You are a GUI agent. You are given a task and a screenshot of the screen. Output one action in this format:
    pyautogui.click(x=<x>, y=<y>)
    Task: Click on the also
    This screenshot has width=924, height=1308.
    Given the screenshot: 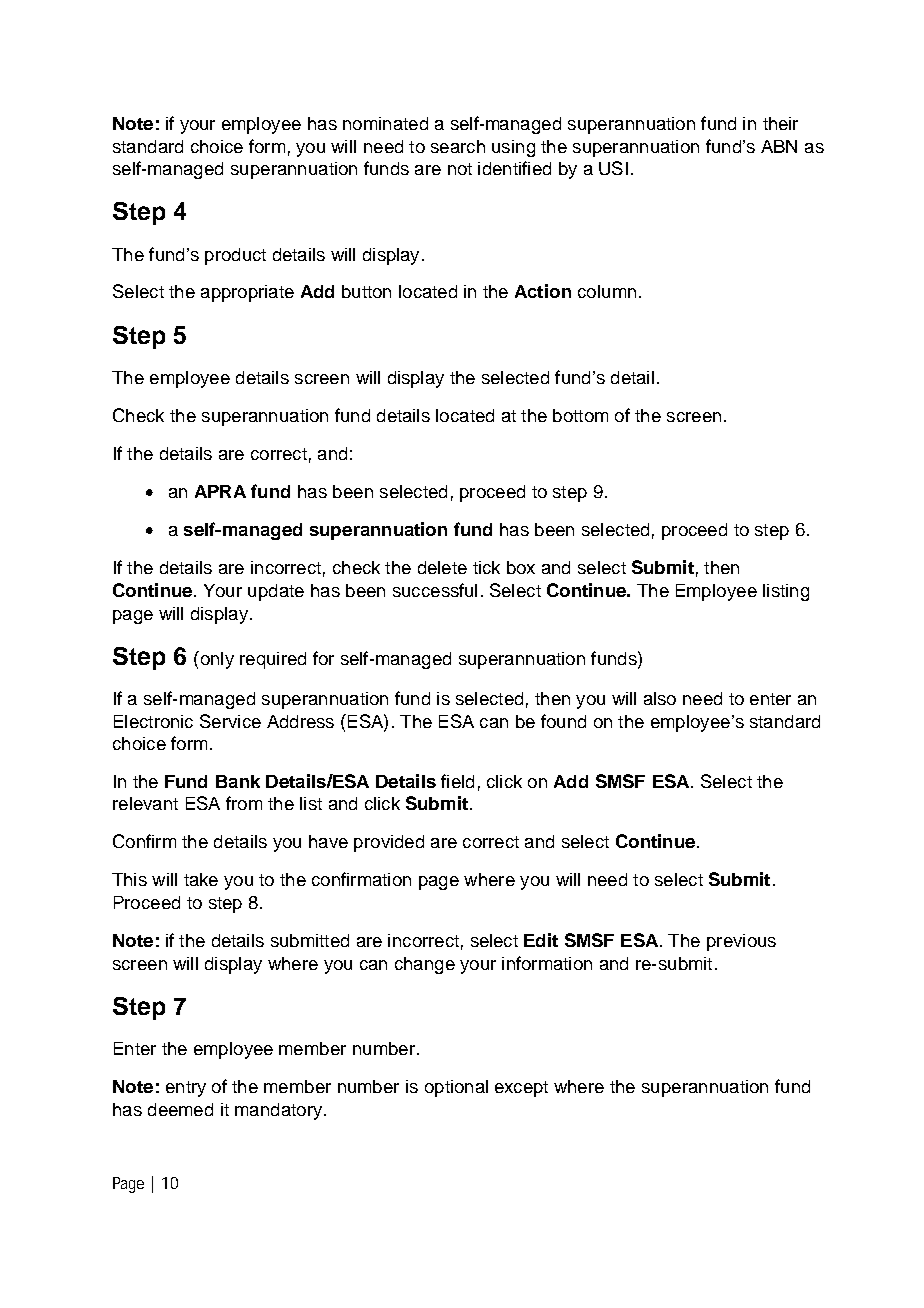 What is the action you would take?
    pyautogui.click(x=660, y=698)
